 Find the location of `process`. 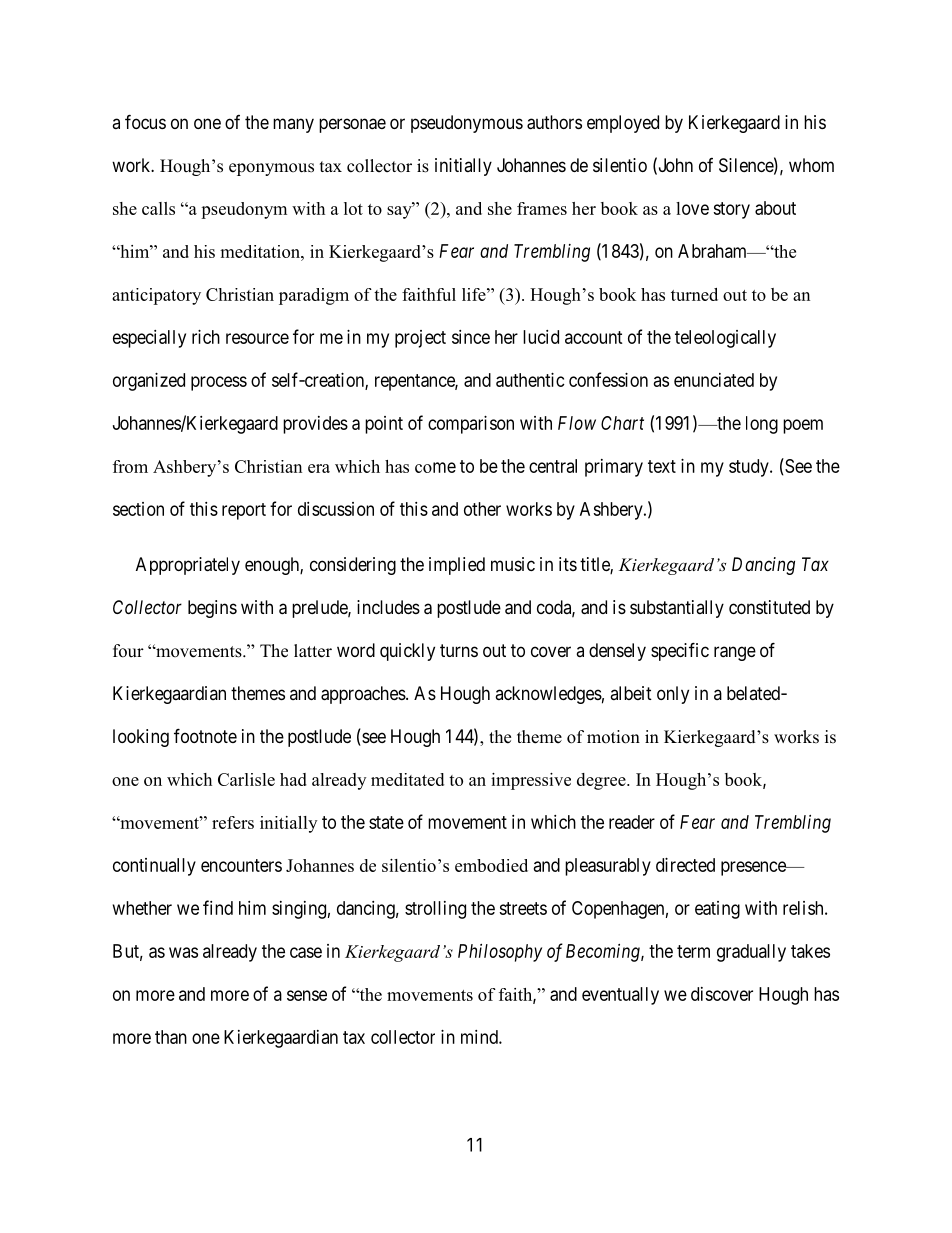

process is located at coordinates (219, 383).
